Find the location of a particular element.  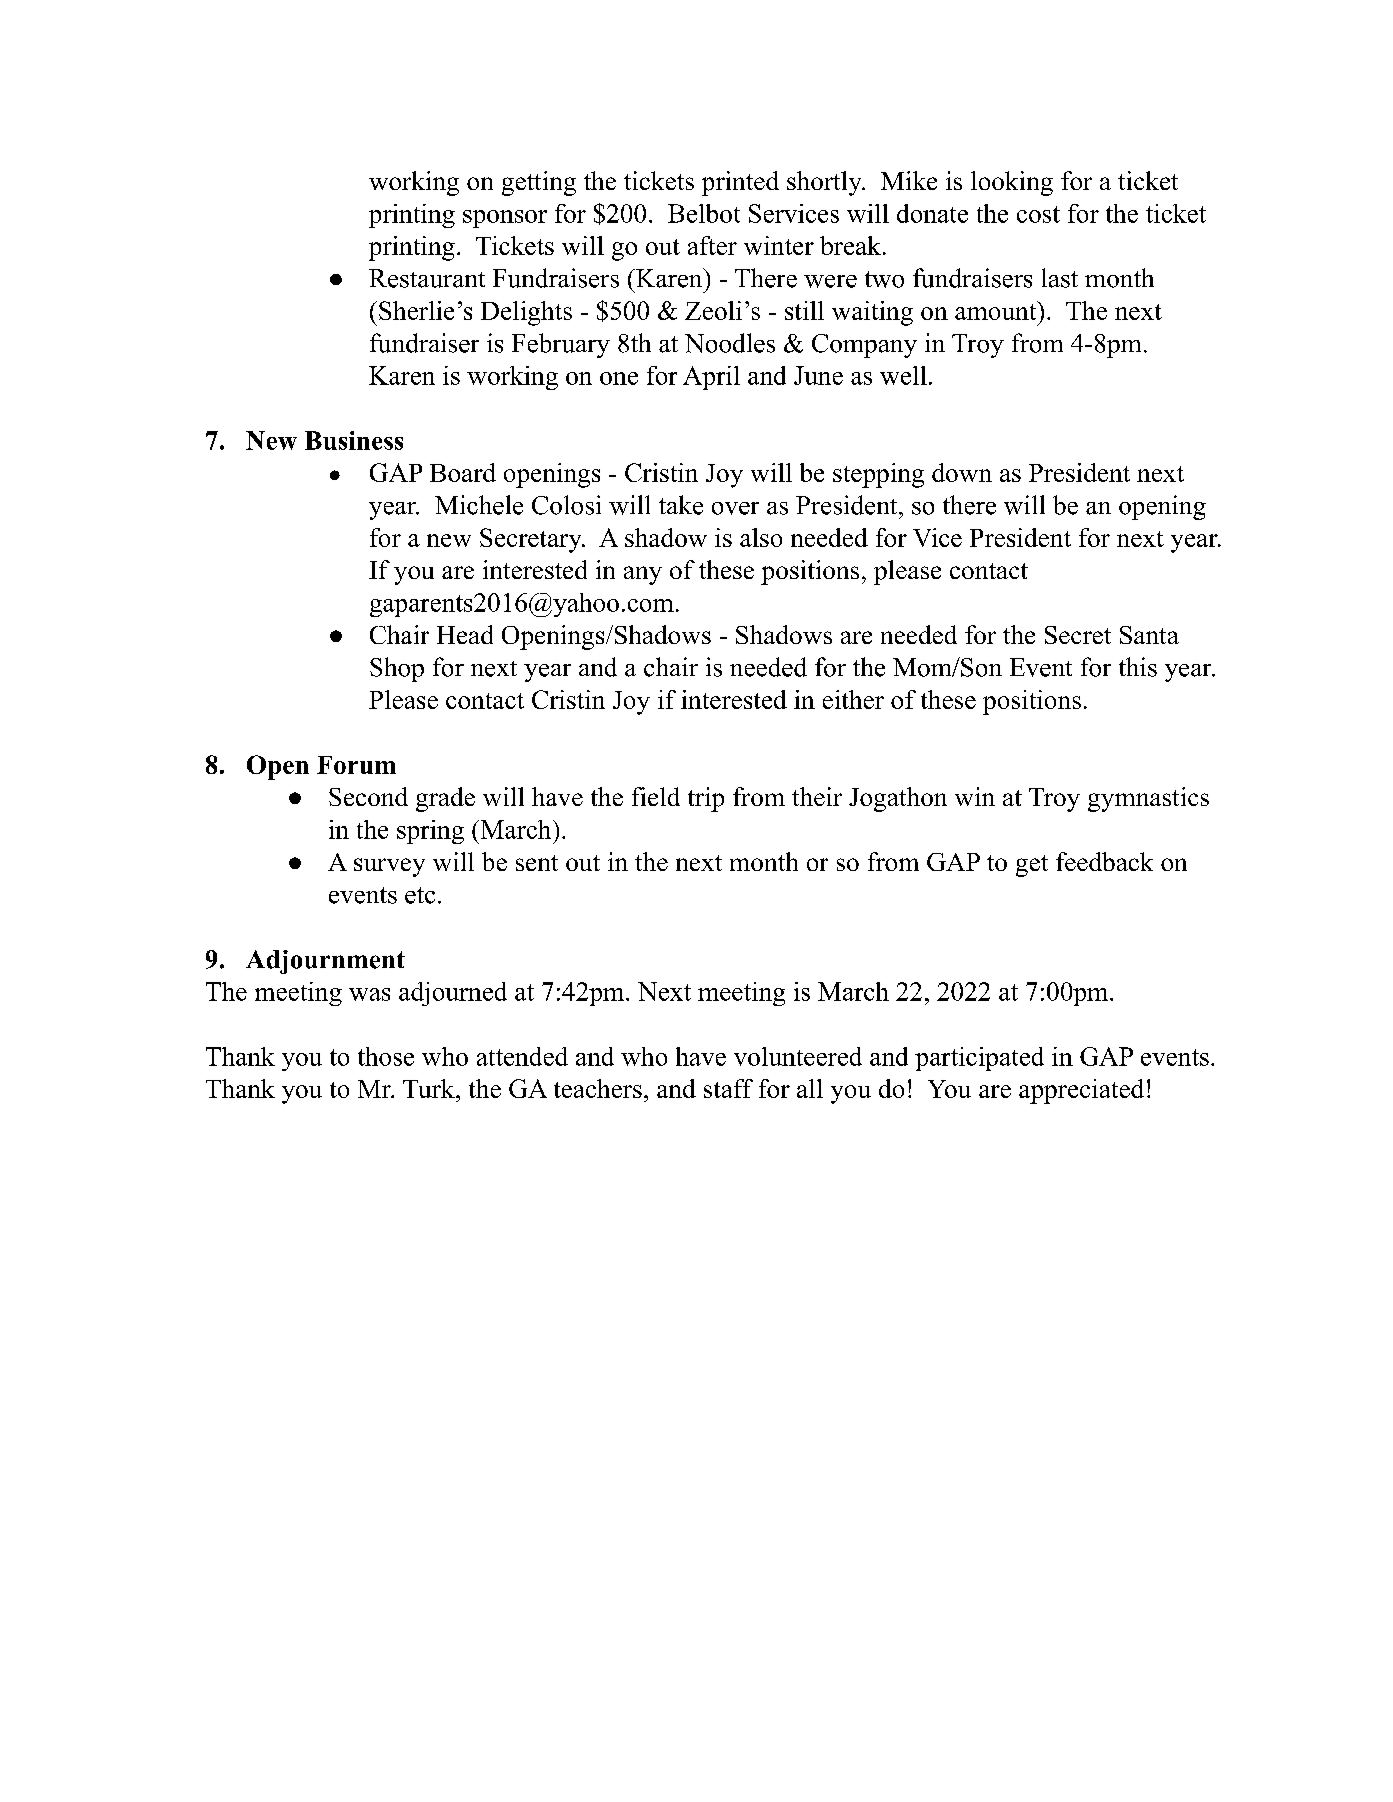

printed is located at coordinates (740, 183).
